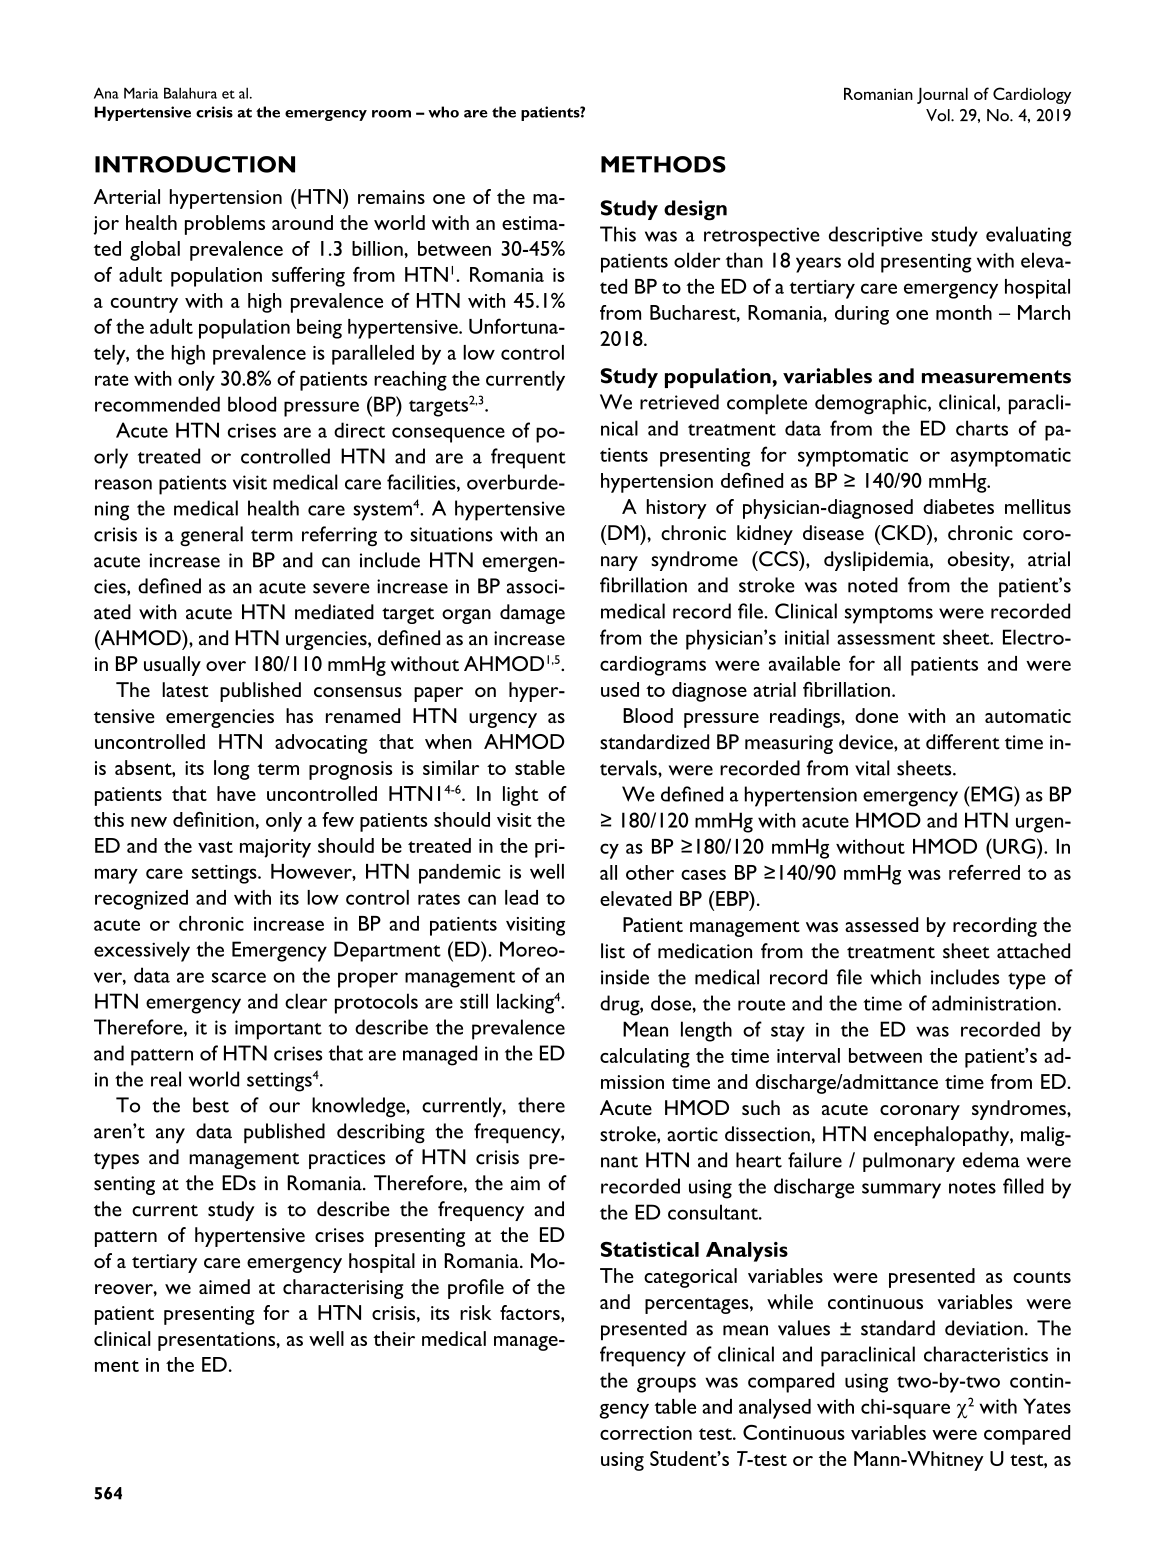 The width and height of the screenshot is (1165, 1555). What do you see at coordinates (939, 115) in the screenshot?
I see `Vol` at bounding box center [939, 115].
